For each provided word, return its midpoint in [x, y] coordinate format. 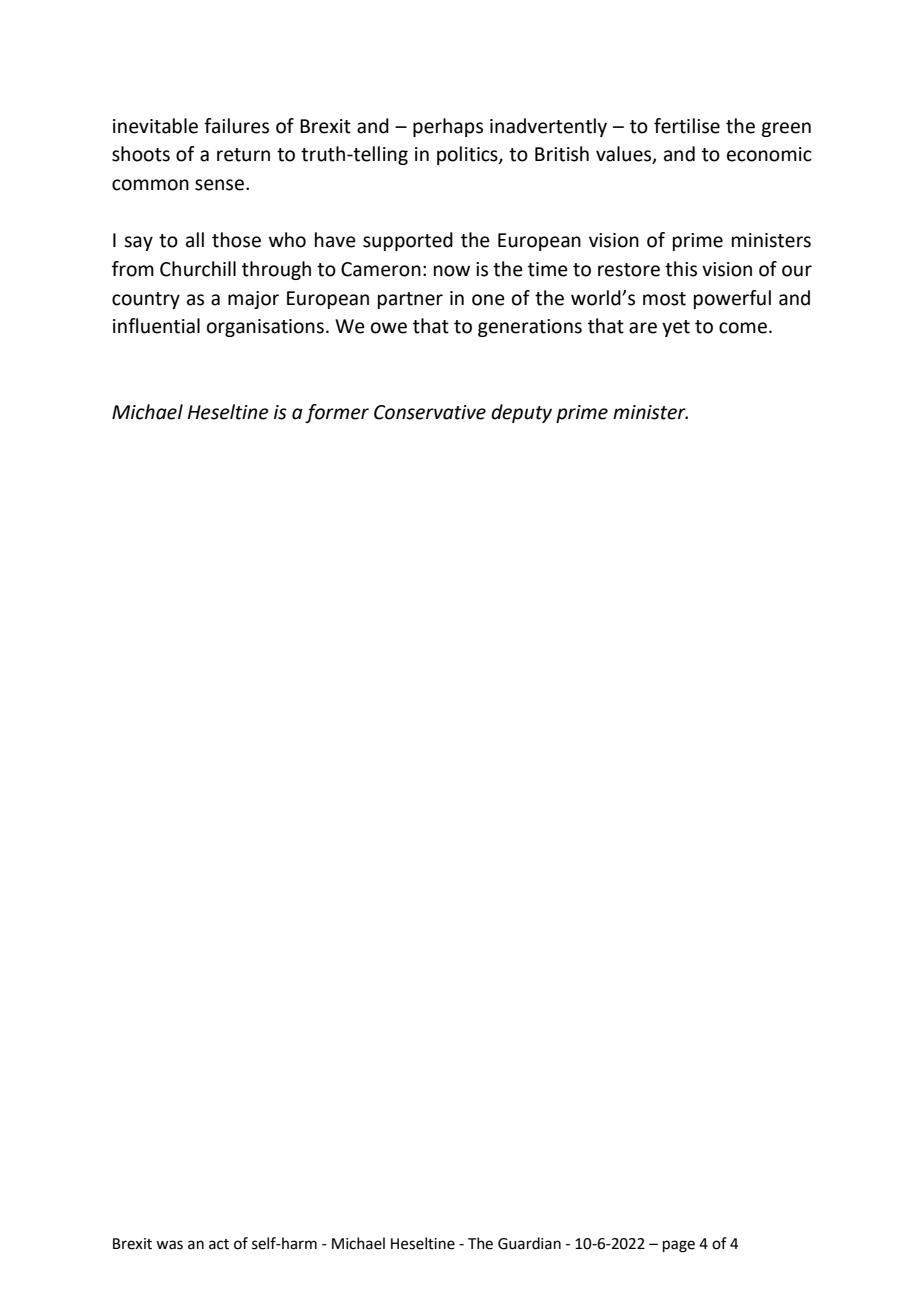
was [169, 1245]
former [337, 413]
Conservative [430, 412]
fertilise [687, 126]
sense [219, 185]
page [679, 1246]
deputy [521, 413]
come [743, 328]
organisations [265, 328]
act [219, 1244]
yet [676, 328]
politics [468, 155]
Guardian [529, 1243]
